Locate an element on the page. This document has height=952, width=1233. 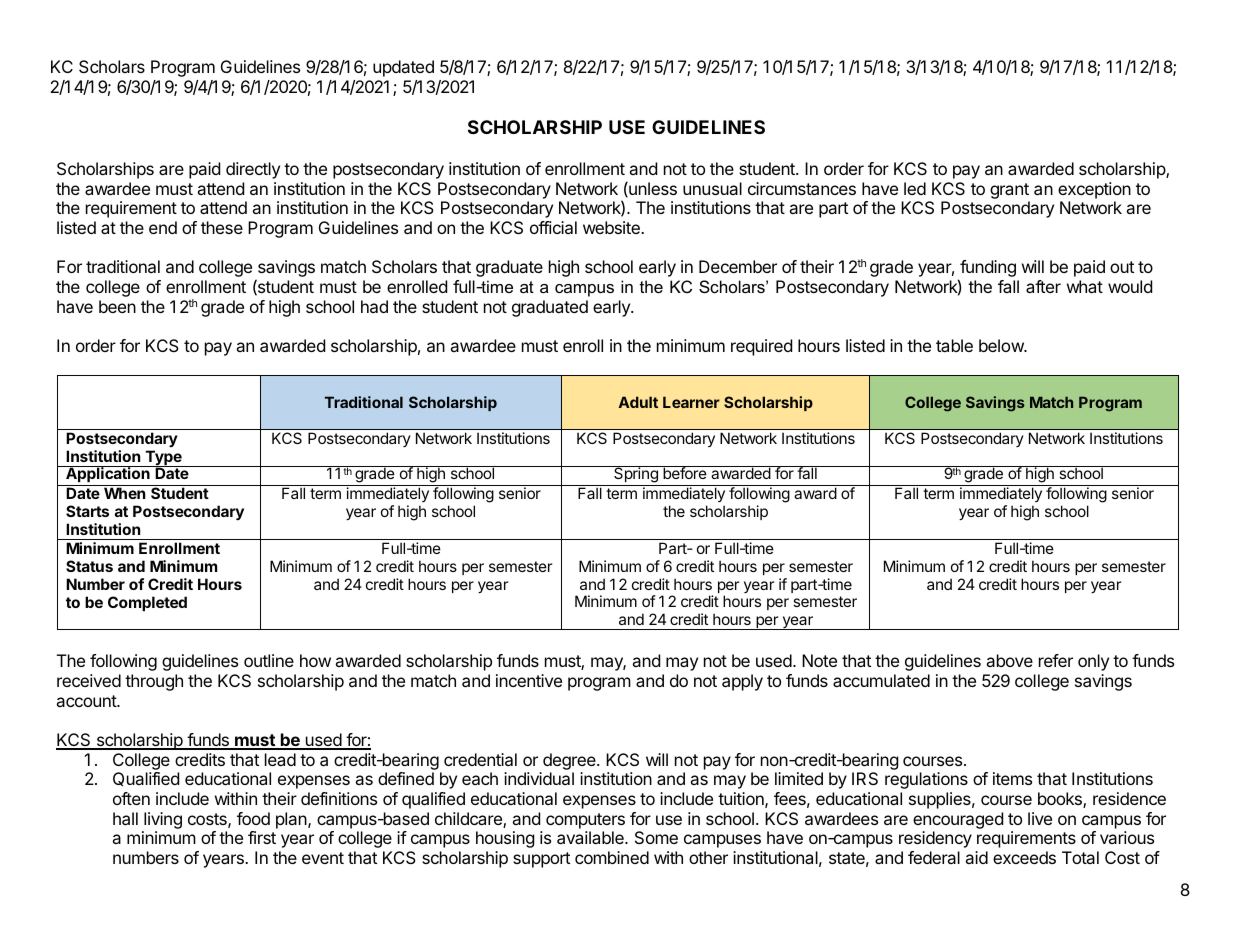
Type is located at coordinates (163, 459).
